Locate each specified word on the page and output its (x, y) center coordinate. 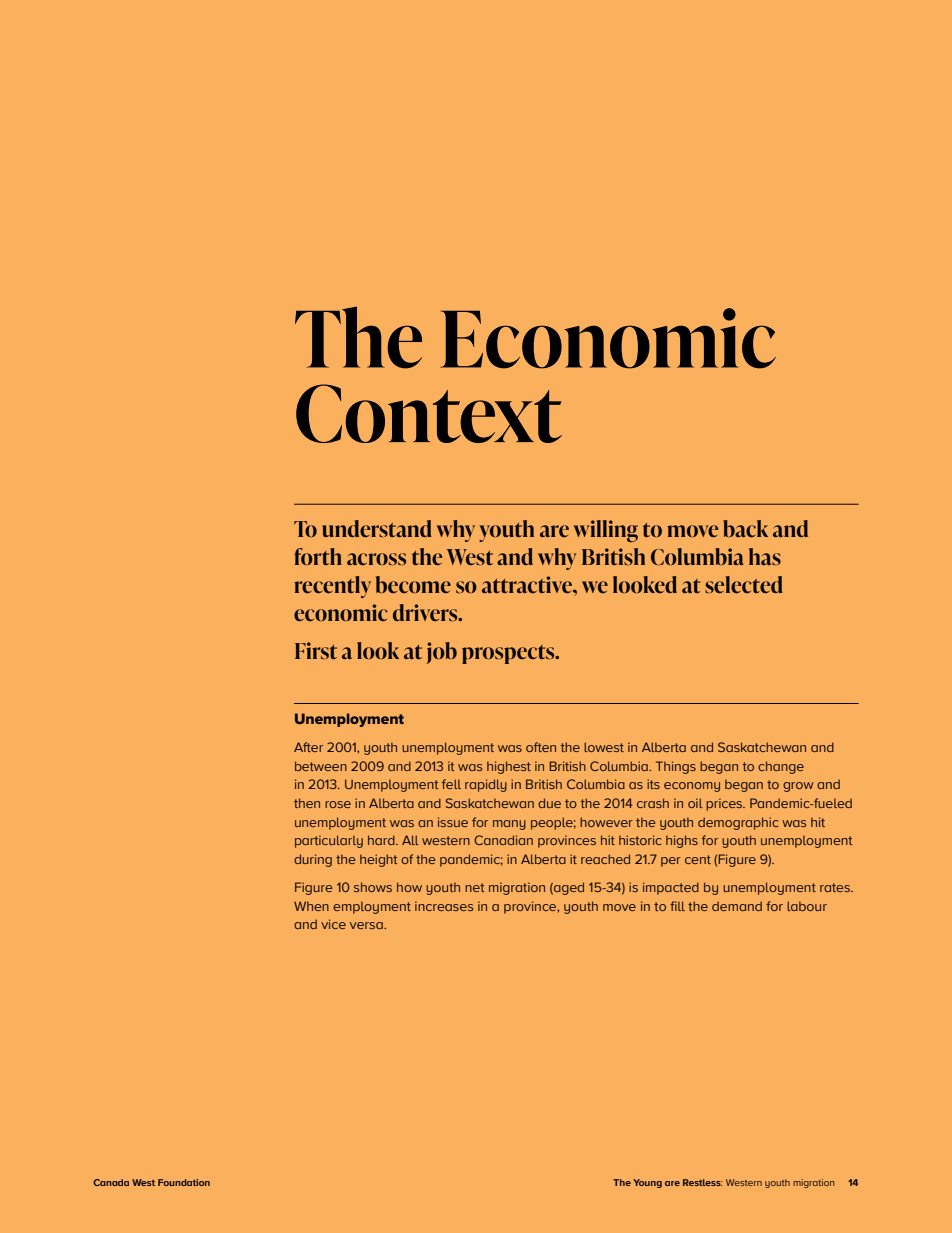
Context (429, 413)
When (311, 906)
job (441, 653)
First (316, 650)
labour (807, 906)
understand (377, 528)
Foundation (184, 1182)
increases (444, 906)
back (745, 528)
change (781, 767)
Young (647, 1183)
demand (737, 906)
